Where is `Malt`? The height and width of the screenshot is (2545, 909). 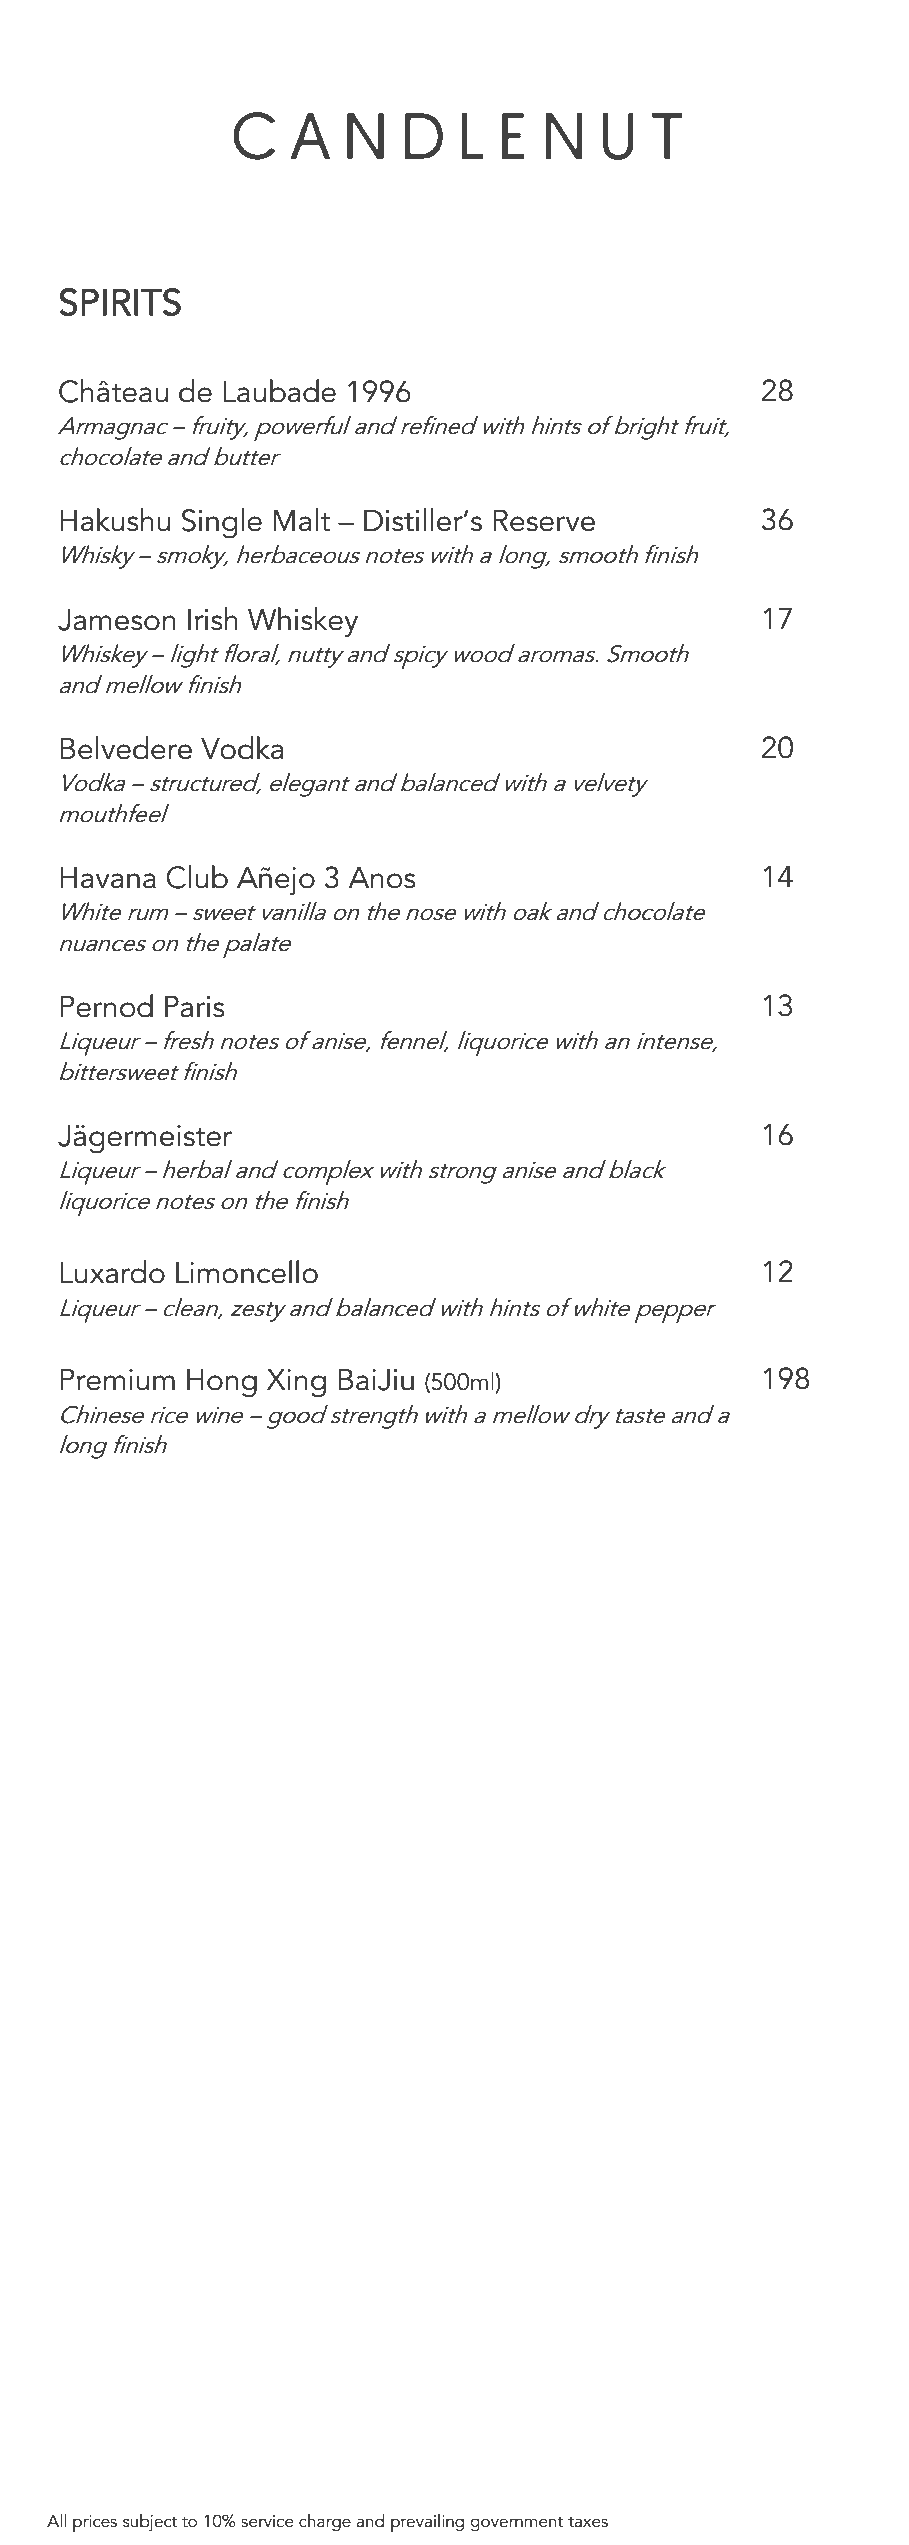
Malt is located at coordinates (301, 520).
